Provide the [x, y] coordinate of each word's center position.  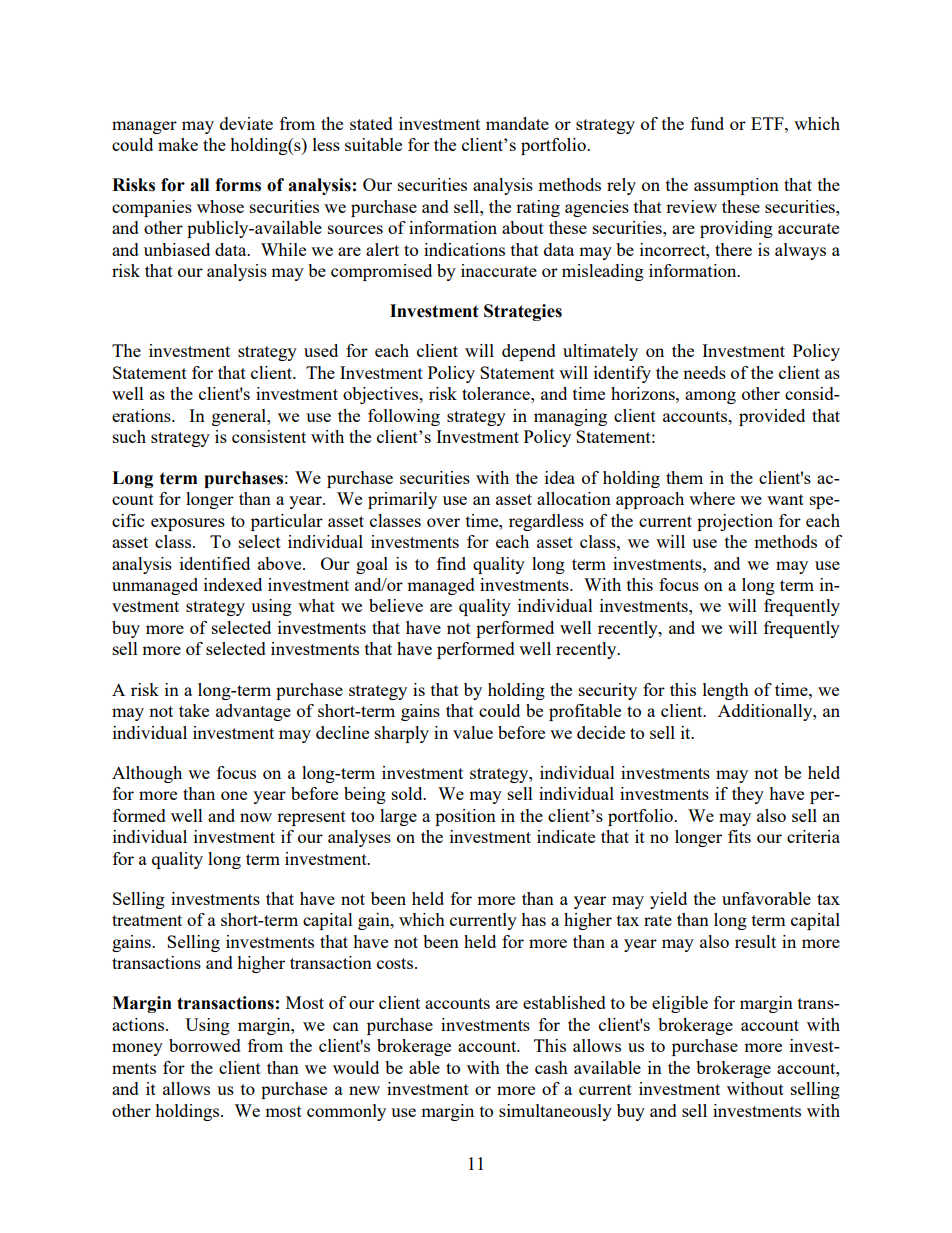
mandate [517, 123]
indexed [233, 584]
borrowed [205, 1045]
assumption [736, 186]
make [178, 144]
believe [396, 605]
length [726, 691]
